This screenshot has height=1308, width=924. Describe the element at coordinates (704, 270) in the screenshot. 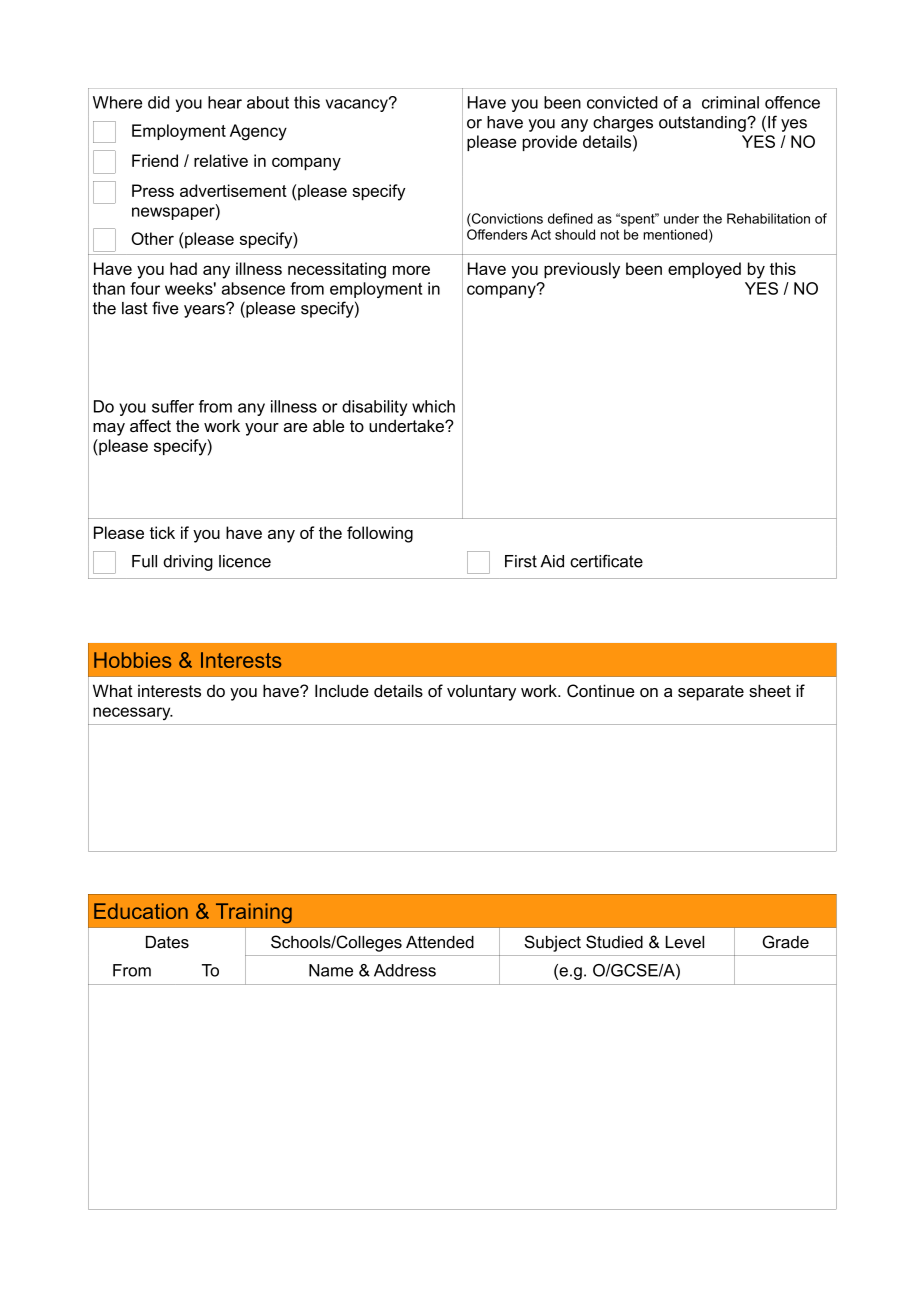

I see `employed` at that location.
